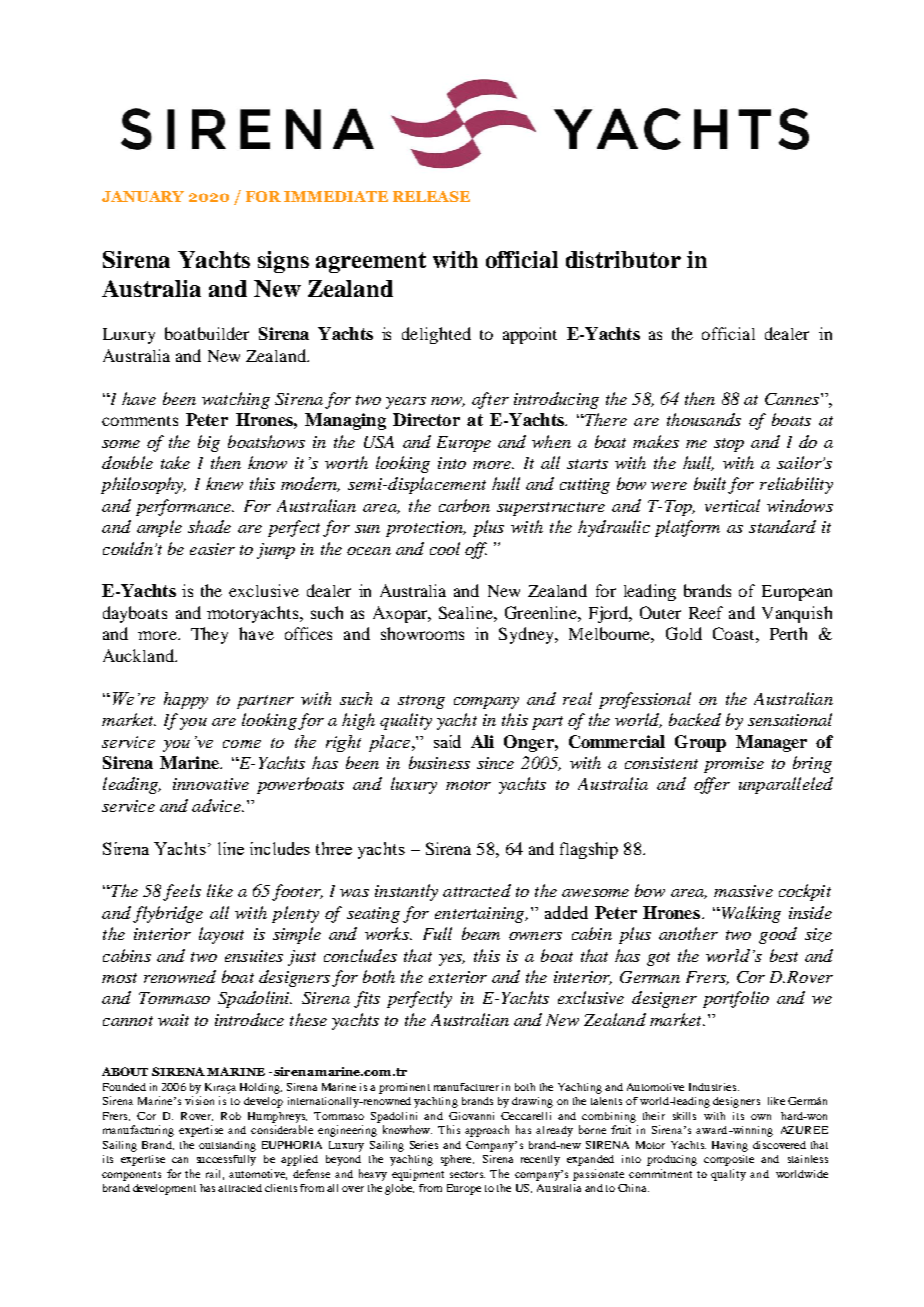 The image size is (924, 1307). Describe the element at coordinates (227, 1146) in the image. I see `outstanding` at that location.
